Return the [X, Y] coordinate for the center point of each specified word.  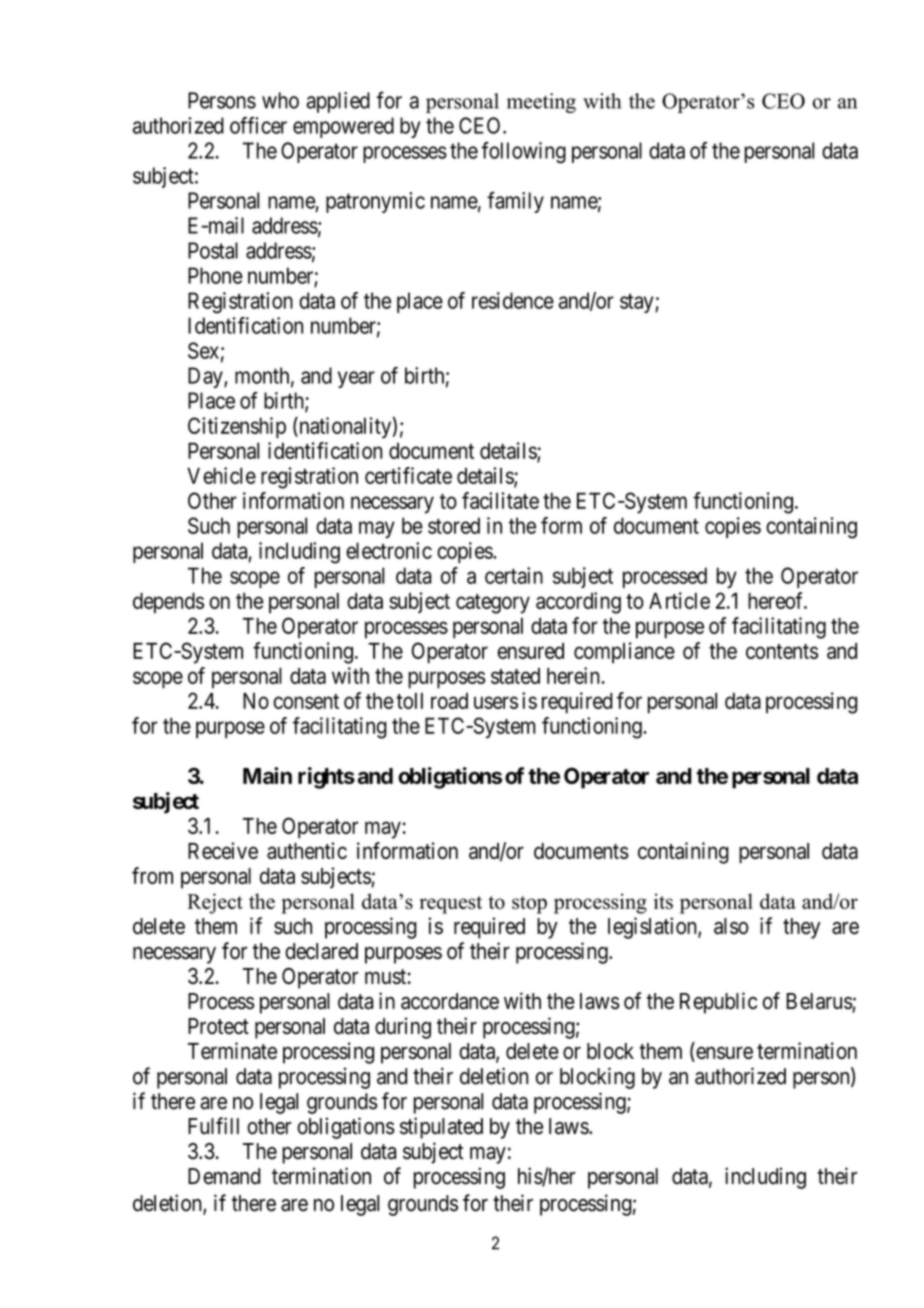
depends [168, 603]
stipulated [441, 1128]
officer [258, 125]
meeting [541, 103]
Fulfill [213, 1125]
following [523, 153]
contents [782, 651]
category [493, 604]
